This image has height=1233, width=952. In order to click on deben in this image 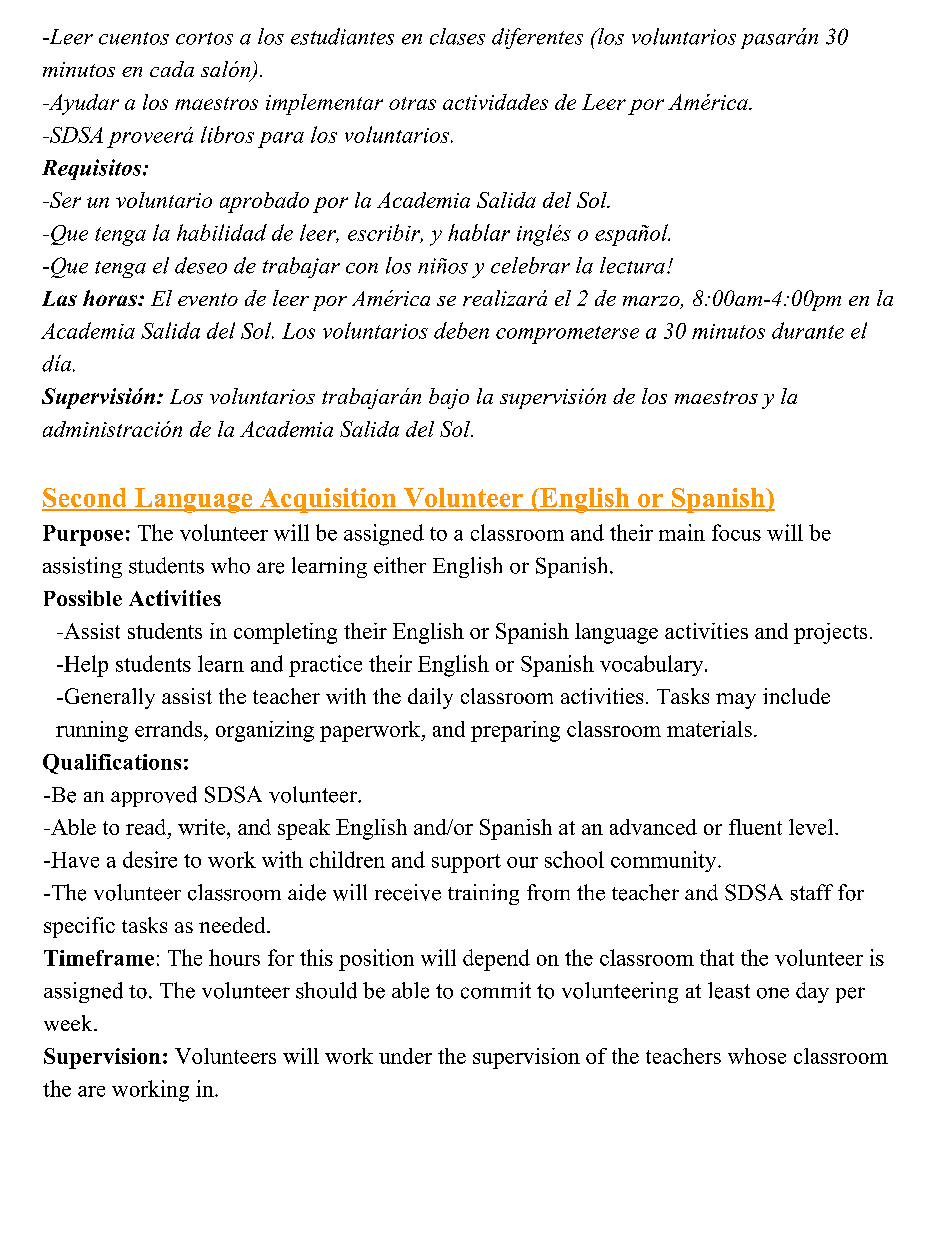, I will do `click(461, 330)`.
